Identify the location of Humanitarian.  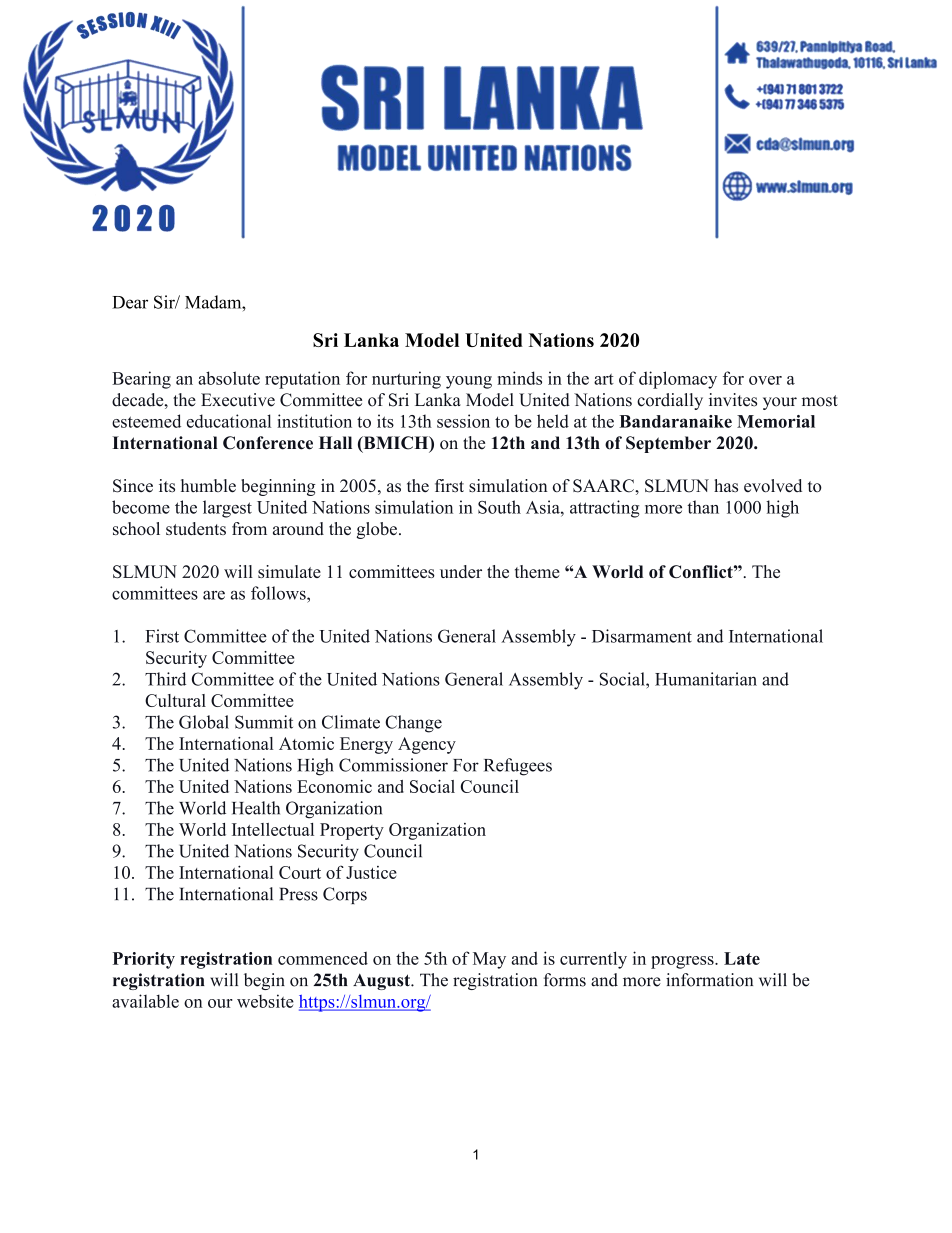
(706, 679).
